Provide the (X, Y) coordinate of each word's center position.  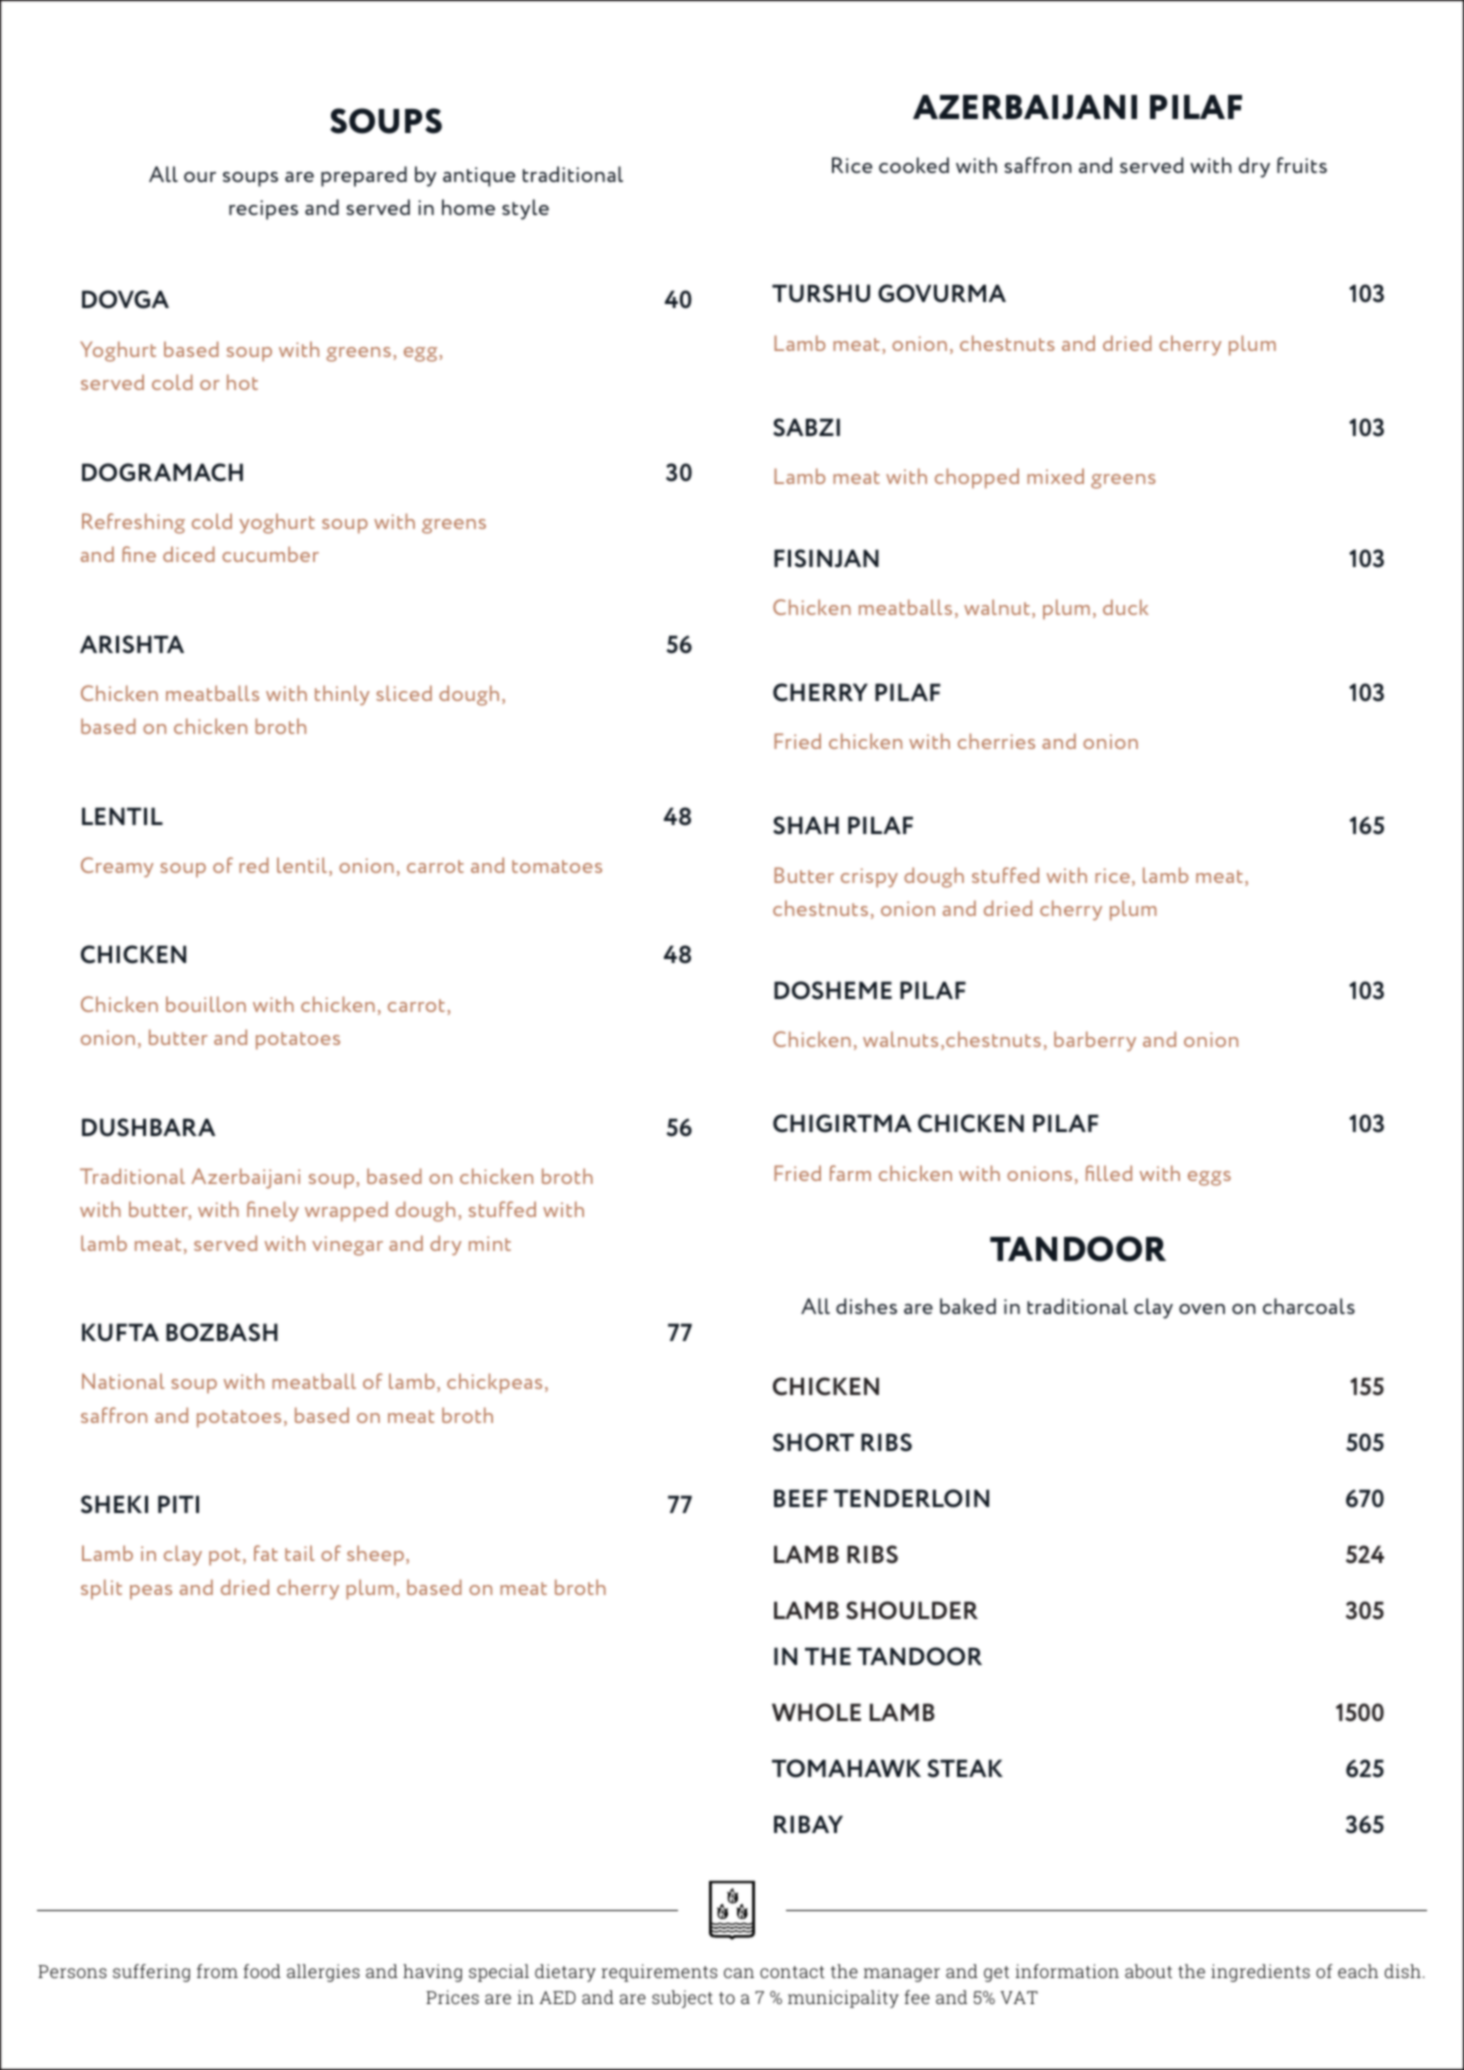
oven (1202, 1309)
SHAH (806, 825)
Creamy (117, 867)
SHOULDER (912, 1610)
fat (266, 1553)
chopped (977, 478)
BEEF (801, 1498)
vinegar (347, 1246)
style (525, 209)
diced (189, 554)
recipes (263, 210)
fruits (1302, 165)
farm (850, 1173)
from (217, 1971)
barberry (1095, 1041)
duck (1126, 607)
